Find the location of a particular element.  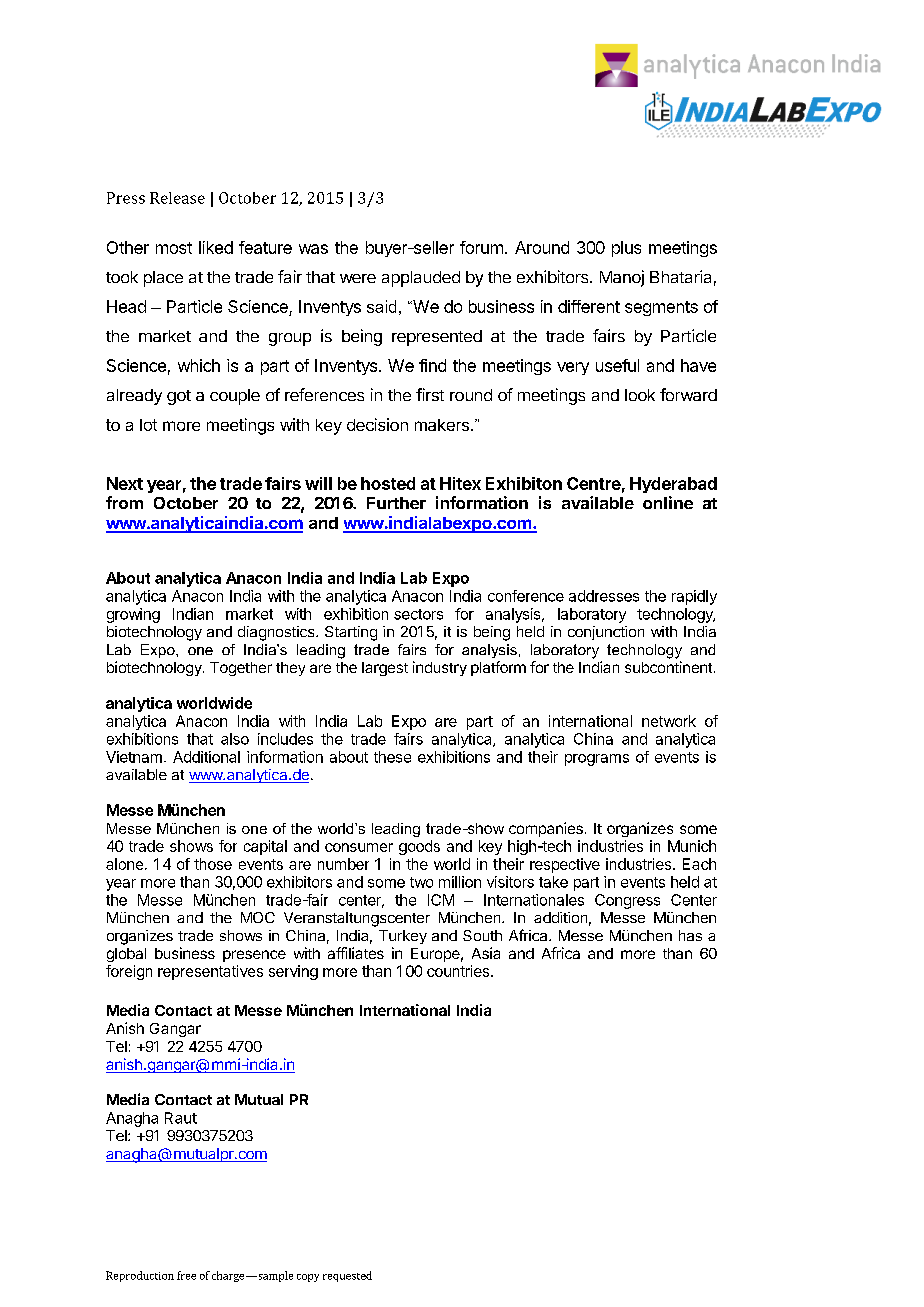

those is located at coordinates (213, 864).
